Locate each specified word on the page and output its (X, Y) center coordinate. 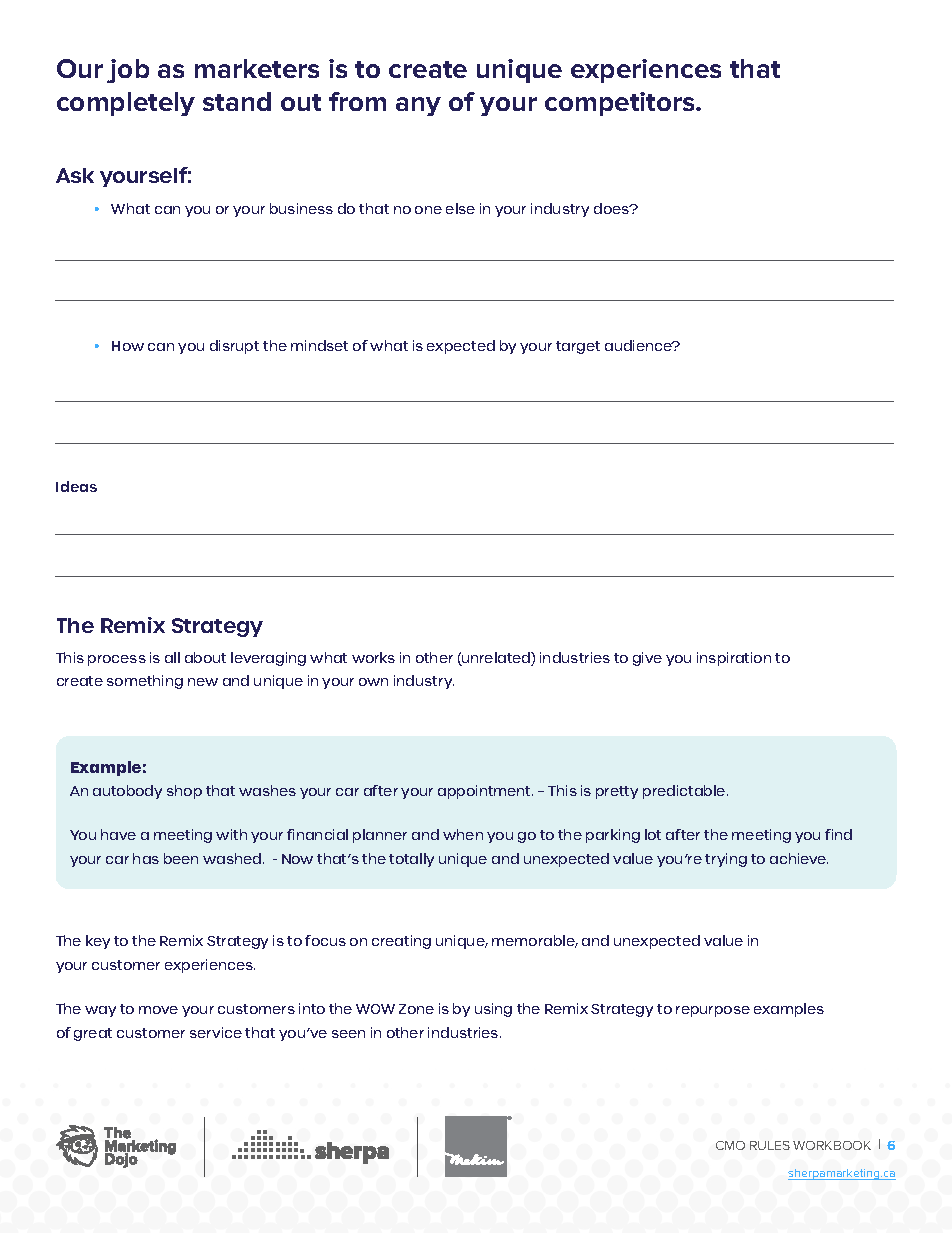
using (493, 1010)
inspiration (734, 659)
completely (126, 104)
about (205, 657)
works (373, 657)
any (418, 106)
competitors (621, 104)
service (216, 1032)
